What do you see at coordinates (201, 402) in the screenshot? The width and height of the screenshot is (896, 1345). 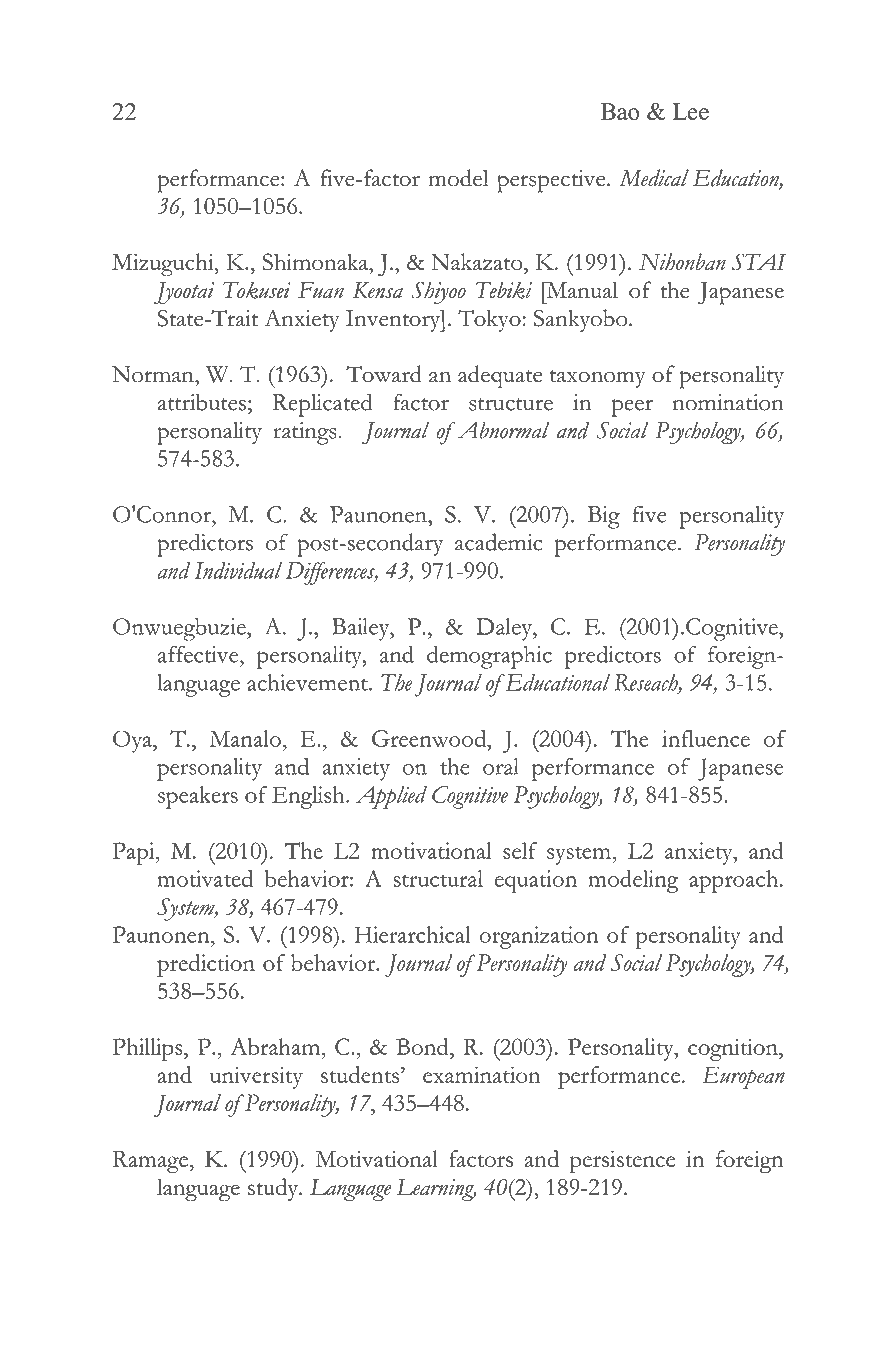 I see `attributes` at bounding box center [201, 402].
